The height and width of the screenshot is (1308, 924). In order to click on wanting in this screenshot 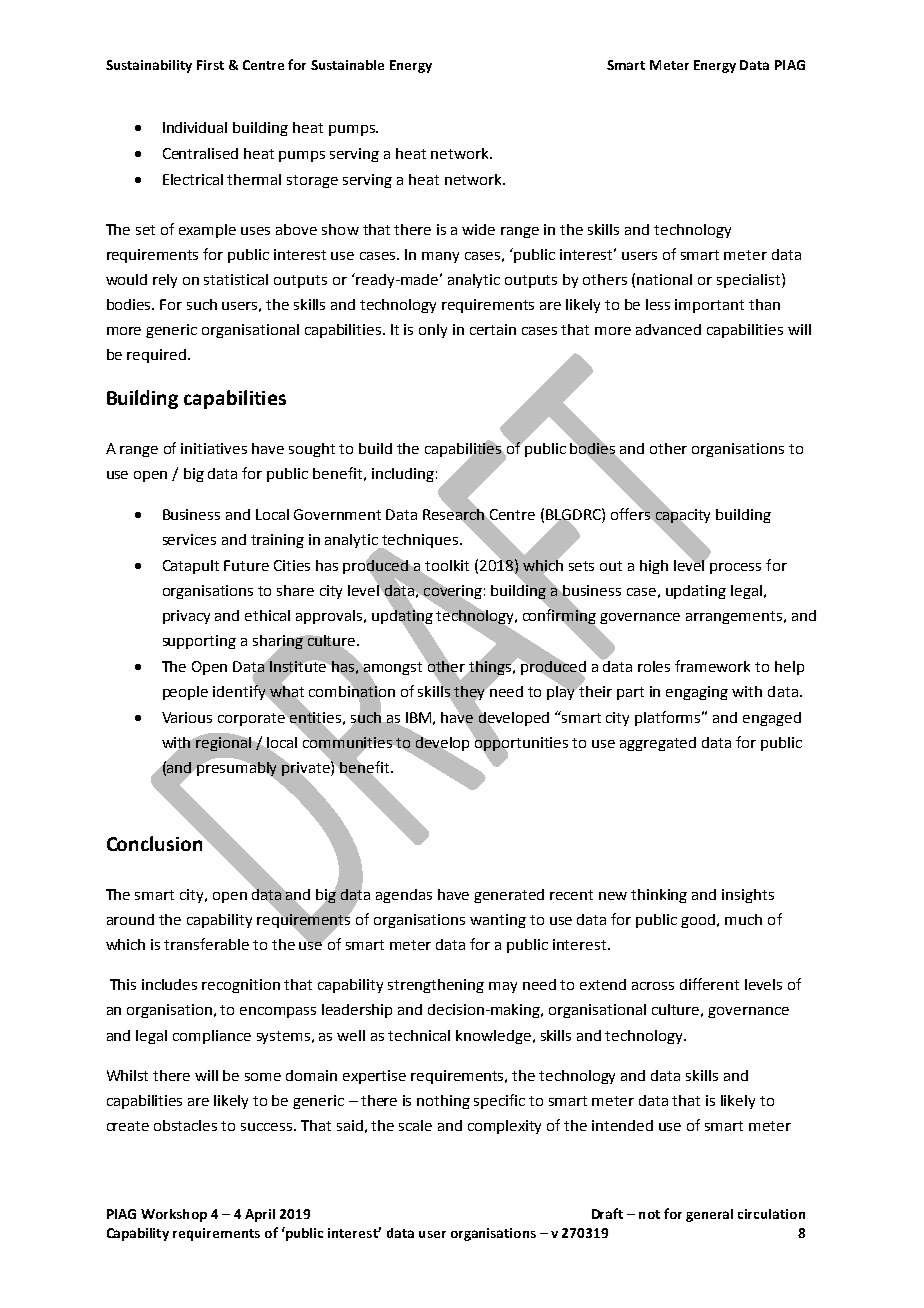, I will do `click(498, 921)`.
